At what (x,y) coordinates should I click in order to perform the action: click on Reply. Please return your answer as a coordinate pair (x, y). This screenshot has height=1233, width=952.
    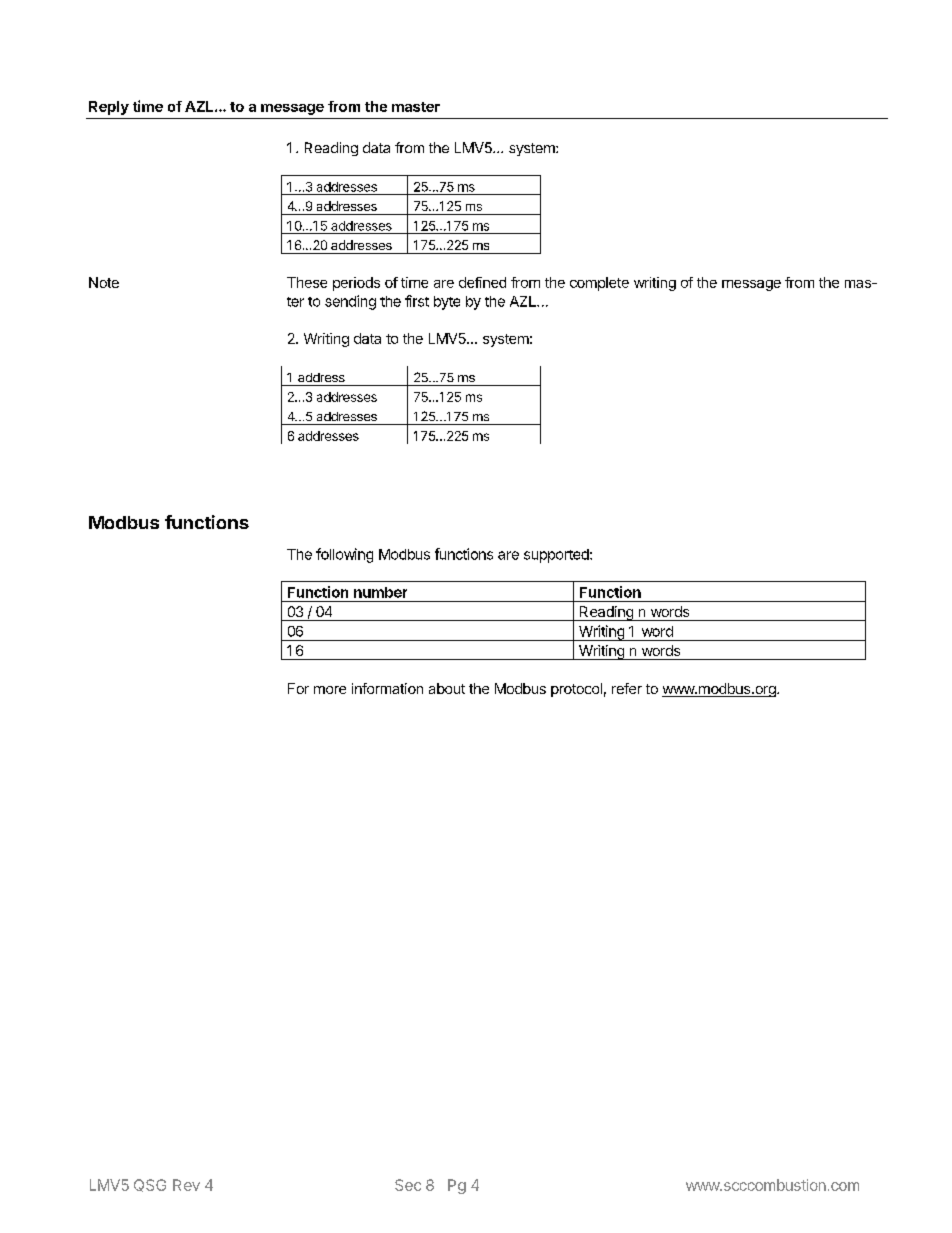
    Looking at the image, I should click on (109, 108).
